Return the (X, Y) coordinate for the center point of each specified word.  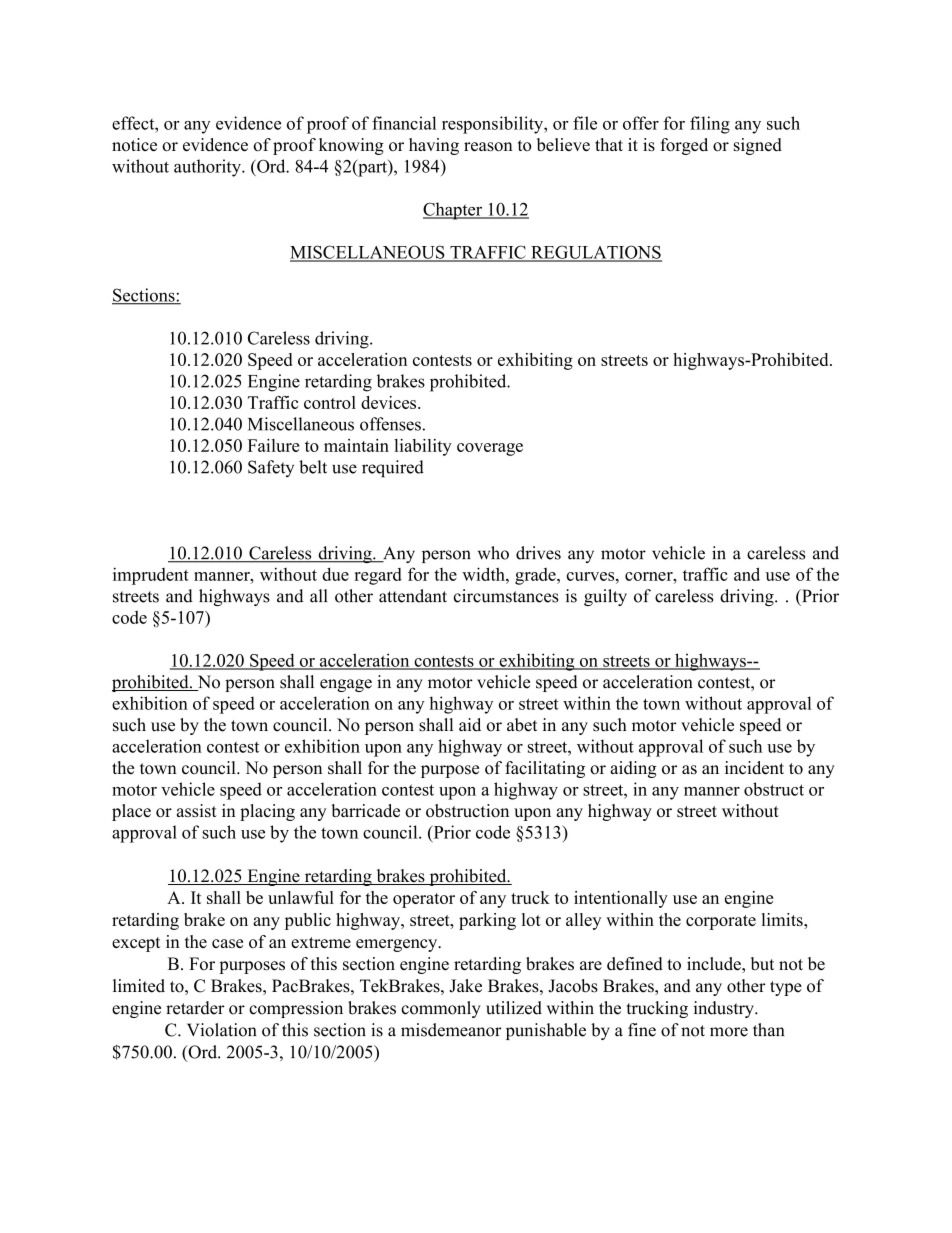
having (434, 146)
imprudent (151, 576)
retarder (195, 1008)
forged (684, 146)
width (484, 574)
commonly (441, 1009)
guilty (605, 597)
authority (208, 168)
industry (725, 1009)
